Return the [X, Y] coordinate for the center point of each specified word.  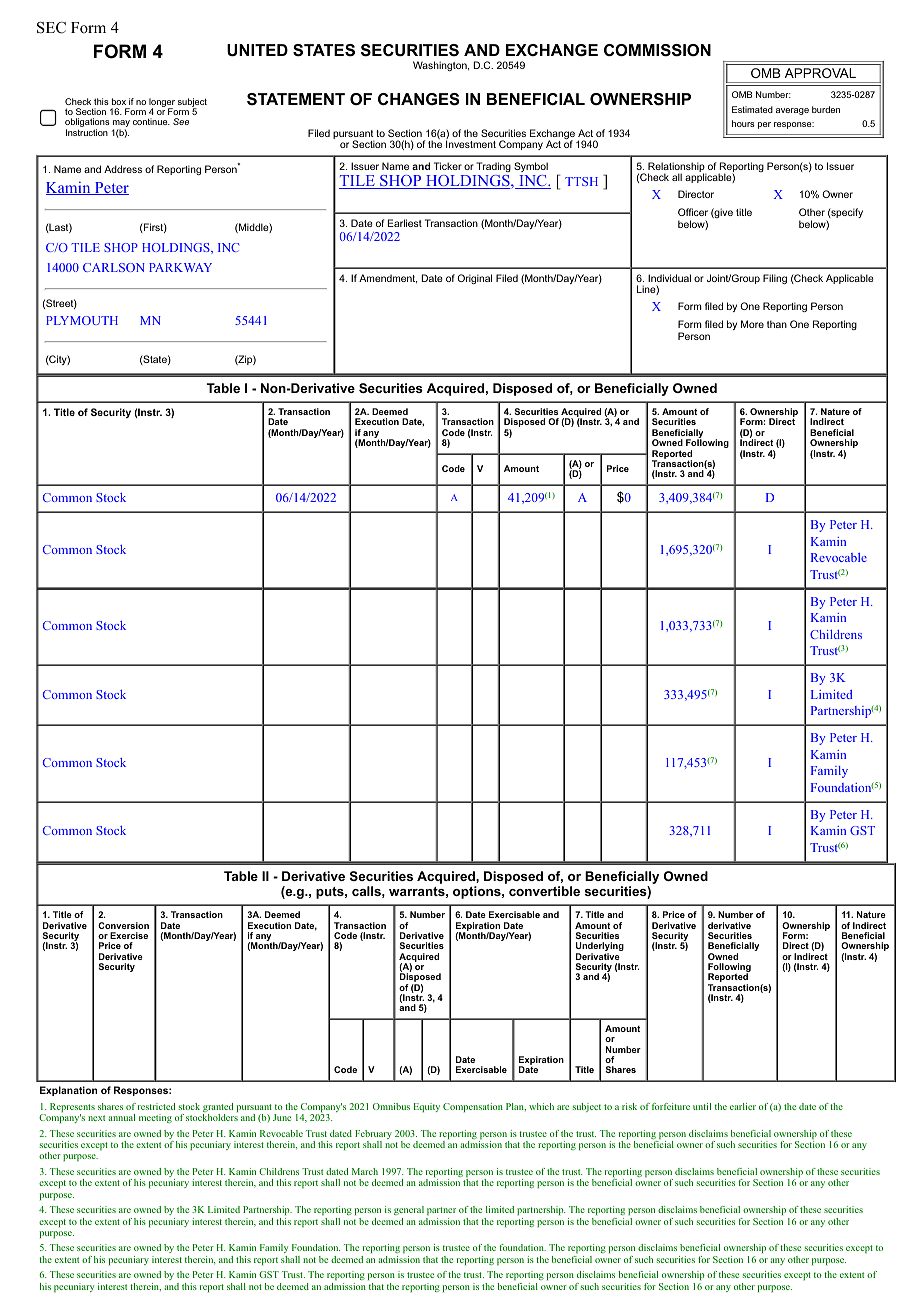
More [752, 324]
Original [474, 279]
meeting [155, 1118]
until [702, 1106]
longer [162, 103]
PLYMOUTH [82, 320]
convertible [544, 891]
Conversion [123, 925]
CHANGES [419, 99]
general [409, 1210]
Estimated [752, 109]
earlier [743, 1106]
